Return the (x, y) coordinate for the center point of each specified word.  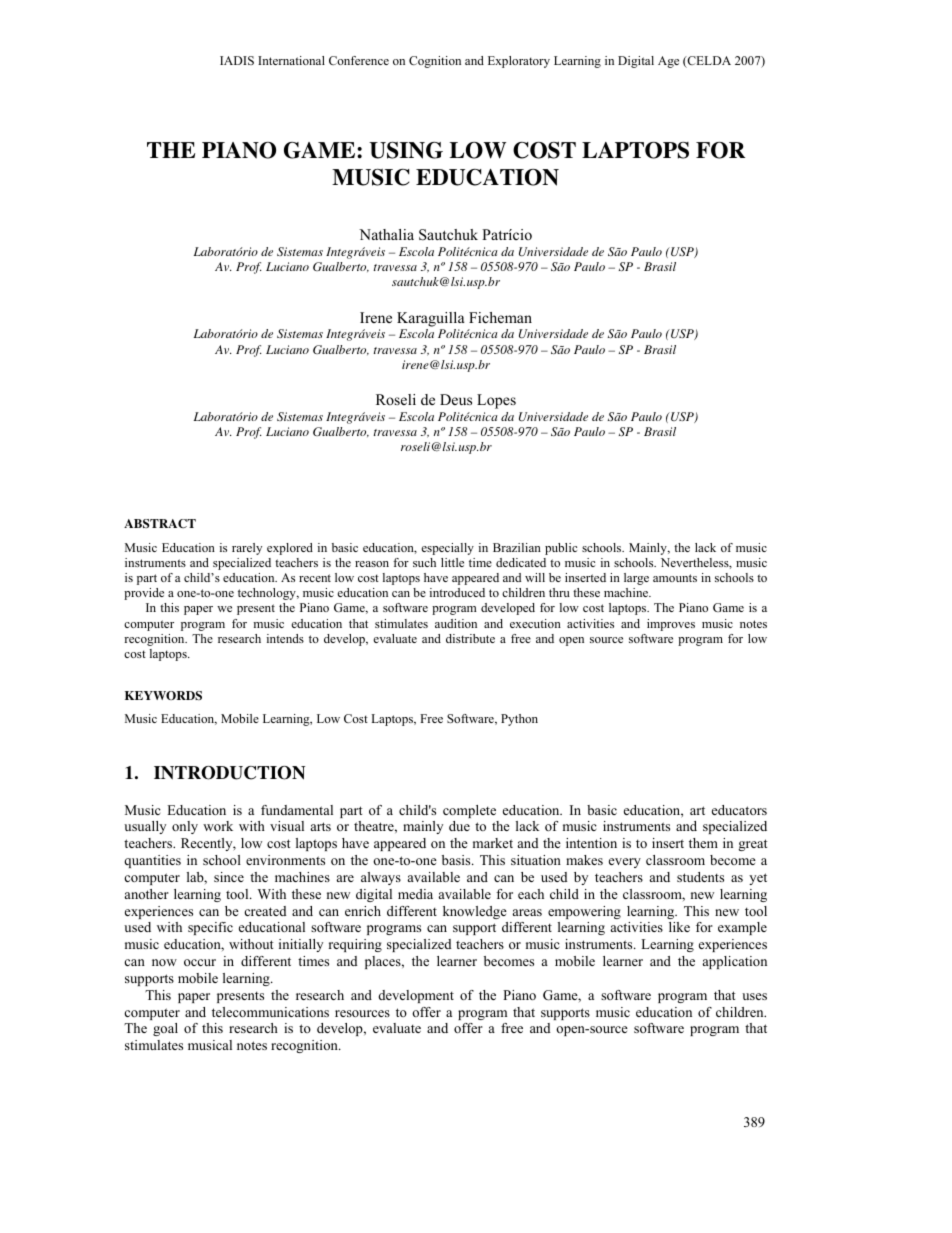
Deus (456, 399)
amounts (675, 578)
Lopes (496, 401)
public (561, 549)
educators (739, 810)
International (291, 60)
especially (447, 549)
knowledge (475, 912)
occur (200, 962)
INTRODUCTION (229, 773)
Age (668, 62)
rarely (247, 549)
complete (469, 811)
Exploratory (519, 62)
